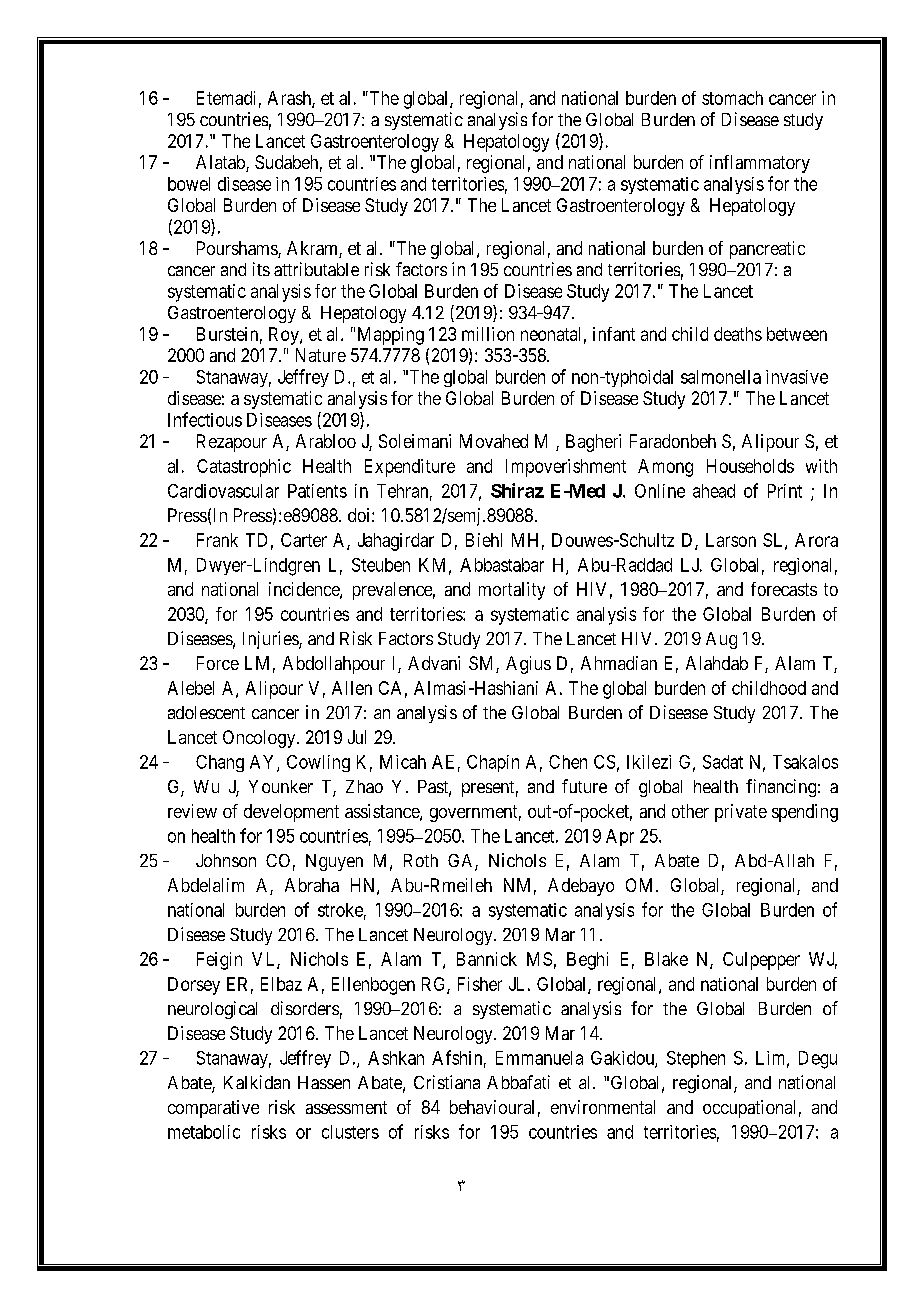  I want to click on comparative, so click(213, 1109).
